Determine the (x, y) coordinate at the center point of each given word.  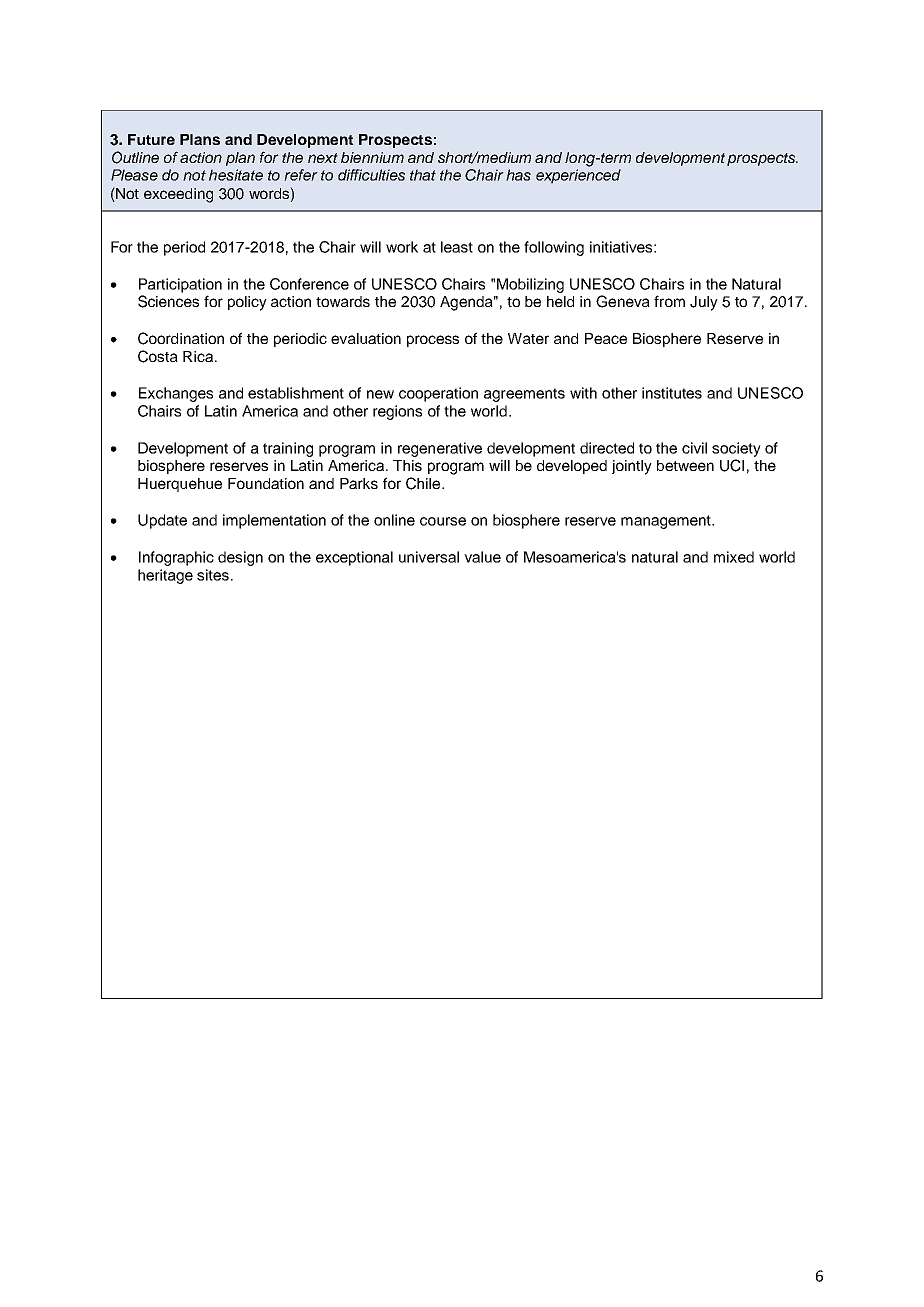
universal (429, 557)
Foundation (266, 483)
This (407, 465)
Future (151, 139)
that (423, 175)
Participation (180, 285)
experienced (578, 176)
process (433, 341)
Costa (158, 356)
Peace (606, 338)
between (685, 465)
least (457, 247)
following (554, 248)
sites (214, 575)
